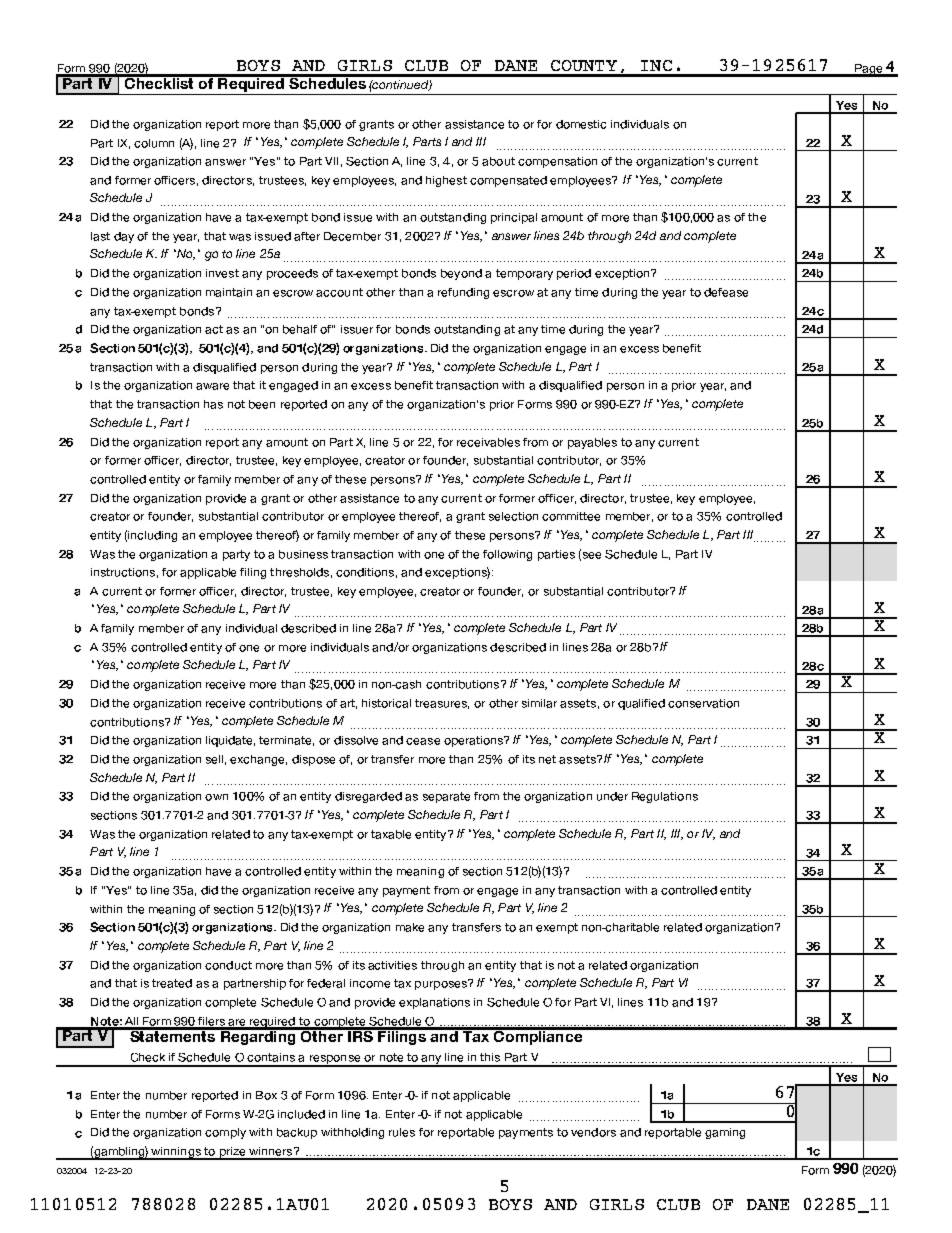 The height and width of the page is (1233, 952). What do you see at coordinates (703, 703) in the page?
I see `conservation` at bounding box center [703, 703].
